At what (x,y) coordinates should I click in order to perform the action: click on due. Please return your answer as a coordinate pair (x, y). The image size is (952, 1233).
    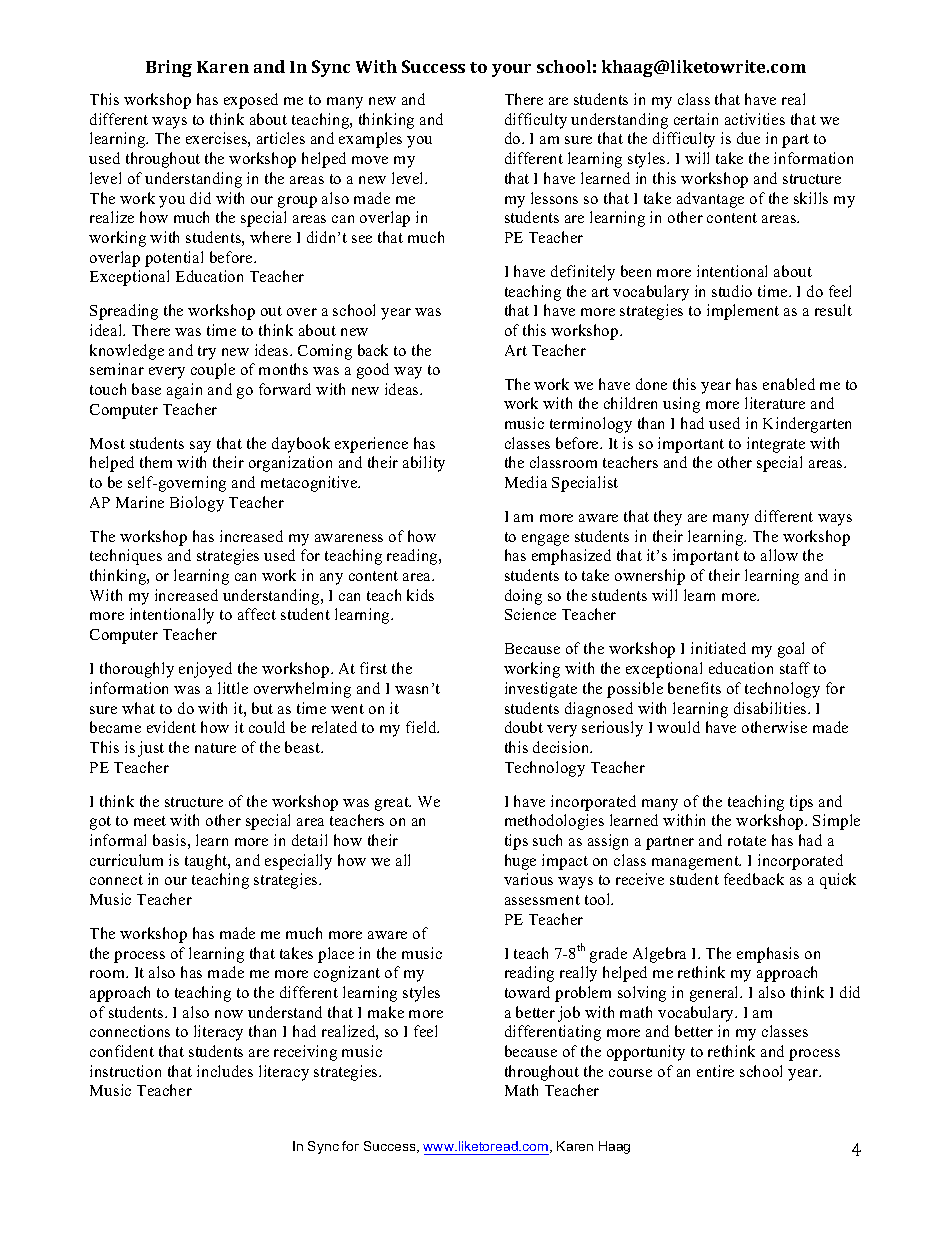
    Looking at the image, I should click on (748, 138).
